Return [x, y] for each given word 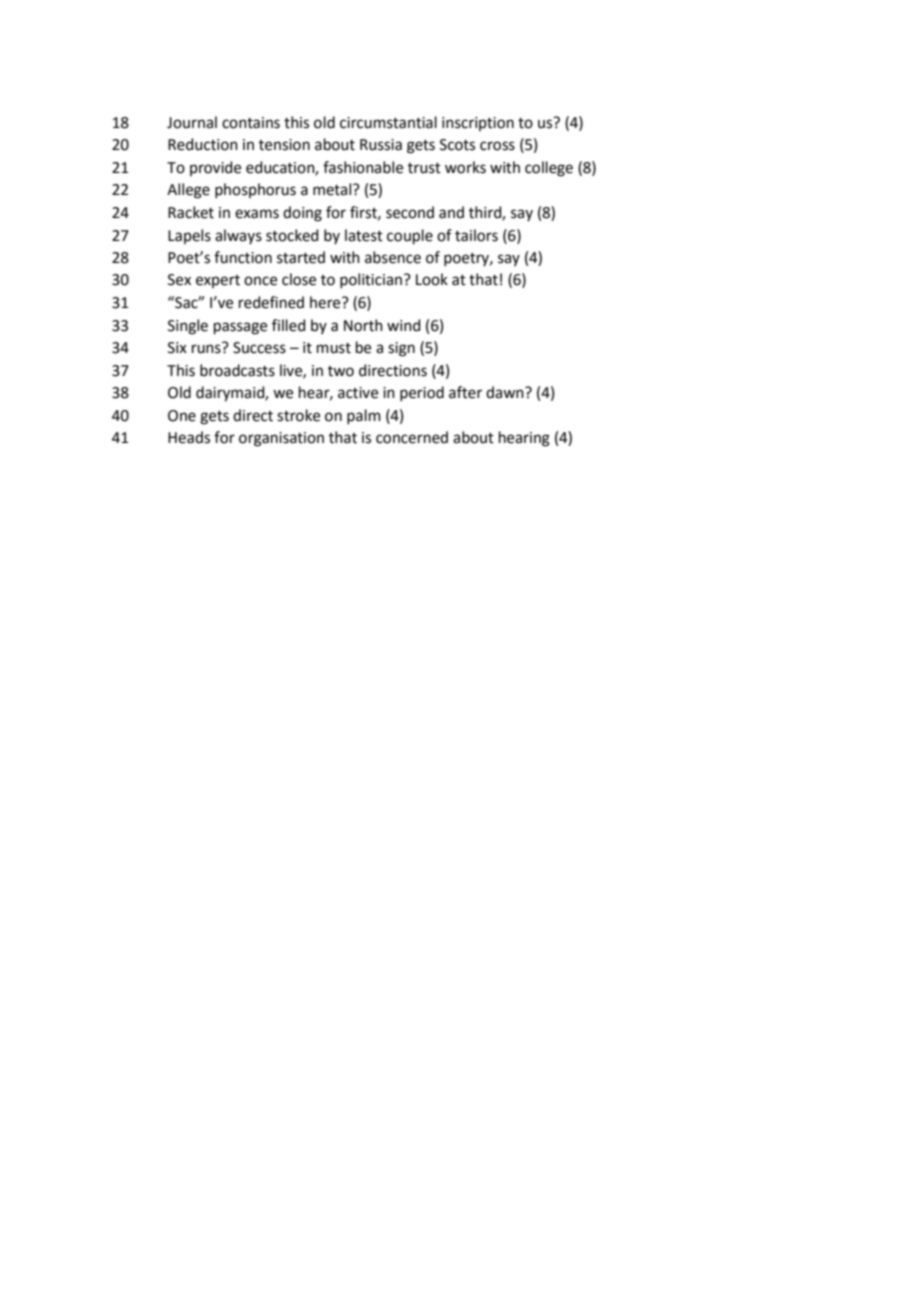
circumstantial [388, 122]
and [451, 212]
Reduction [203, 144]
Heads [189, 437]
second [410, 212]
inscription [478, 124]
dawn [506, 392]
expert [218, 281]
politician [372, 280]
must [334, 348]
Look [432, 279]
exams [257, 214]
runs [206, 349]
